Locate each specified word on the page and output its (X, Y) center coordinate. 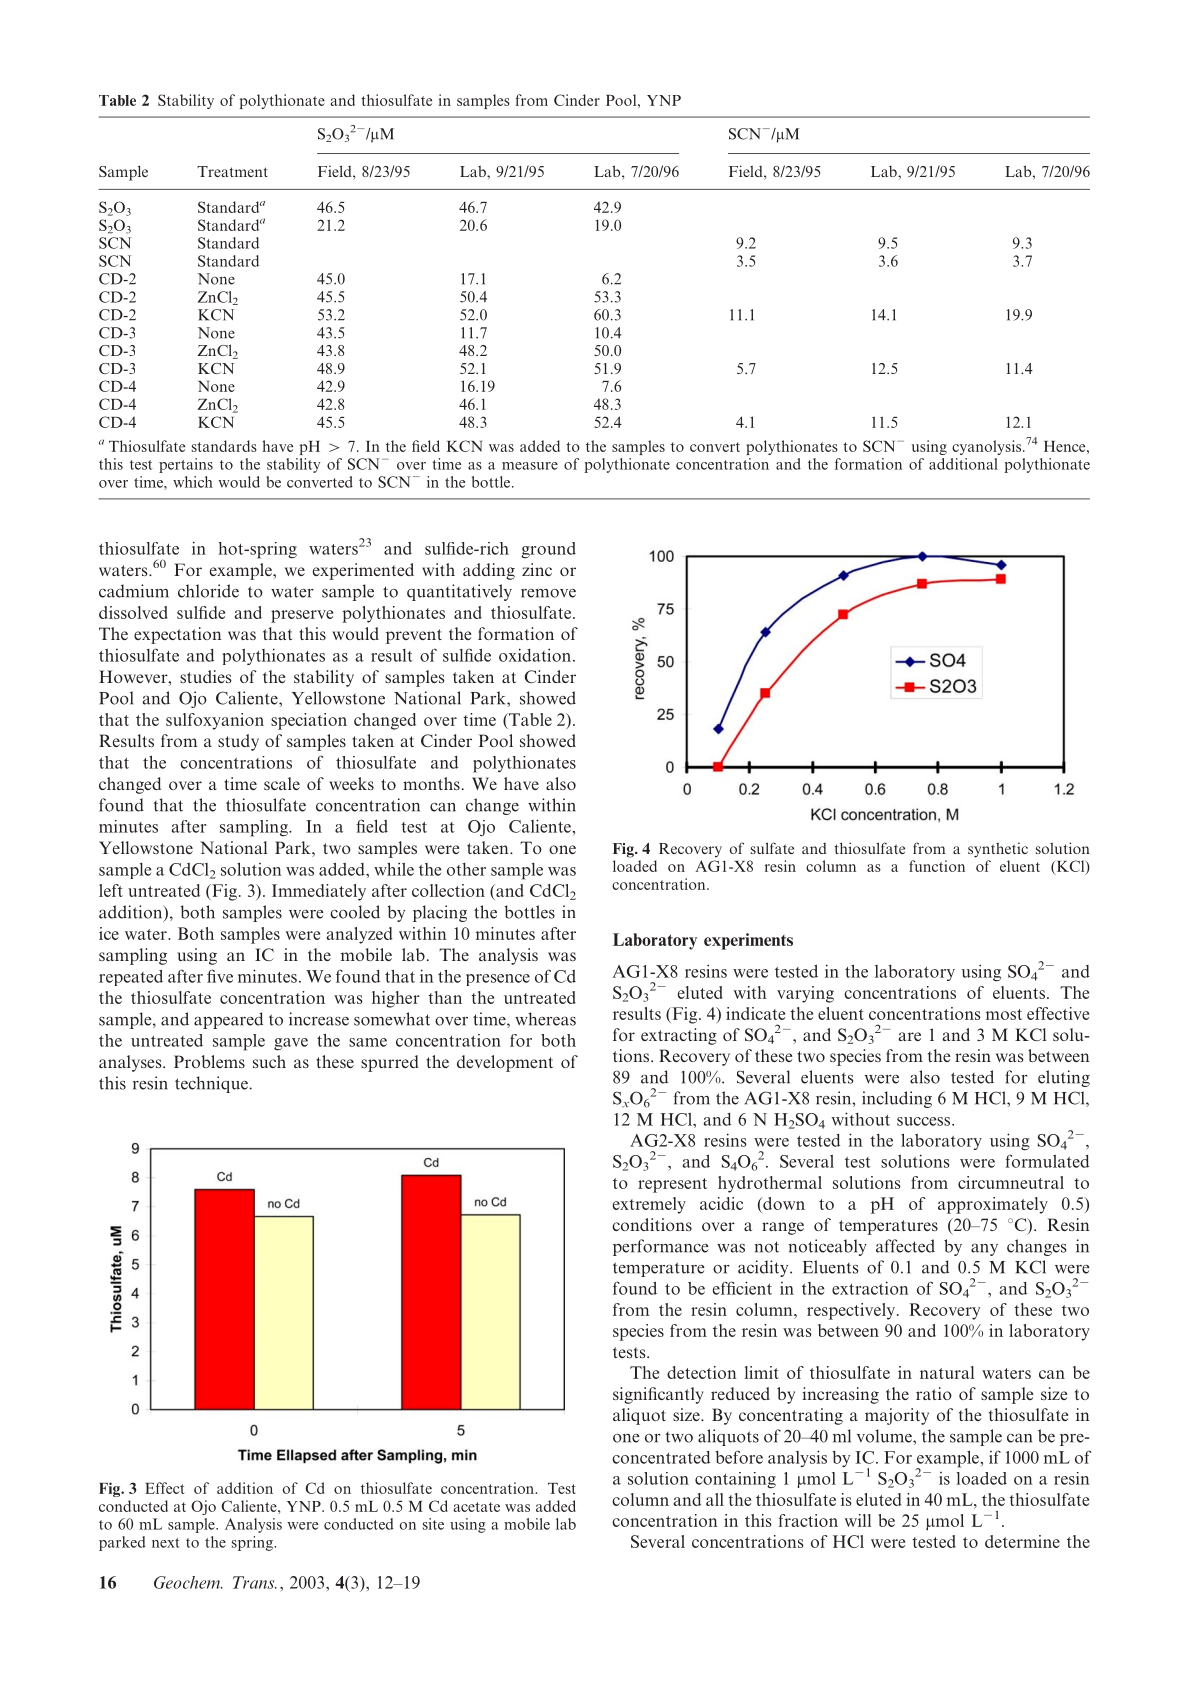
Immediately (319, 892)
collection (448, 890)
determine (1022, 1541)
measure (530, 466)
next (166, 1543)
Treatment (232, 171)
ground (548, 550)
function (937, 866)
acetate (476, 1507)
